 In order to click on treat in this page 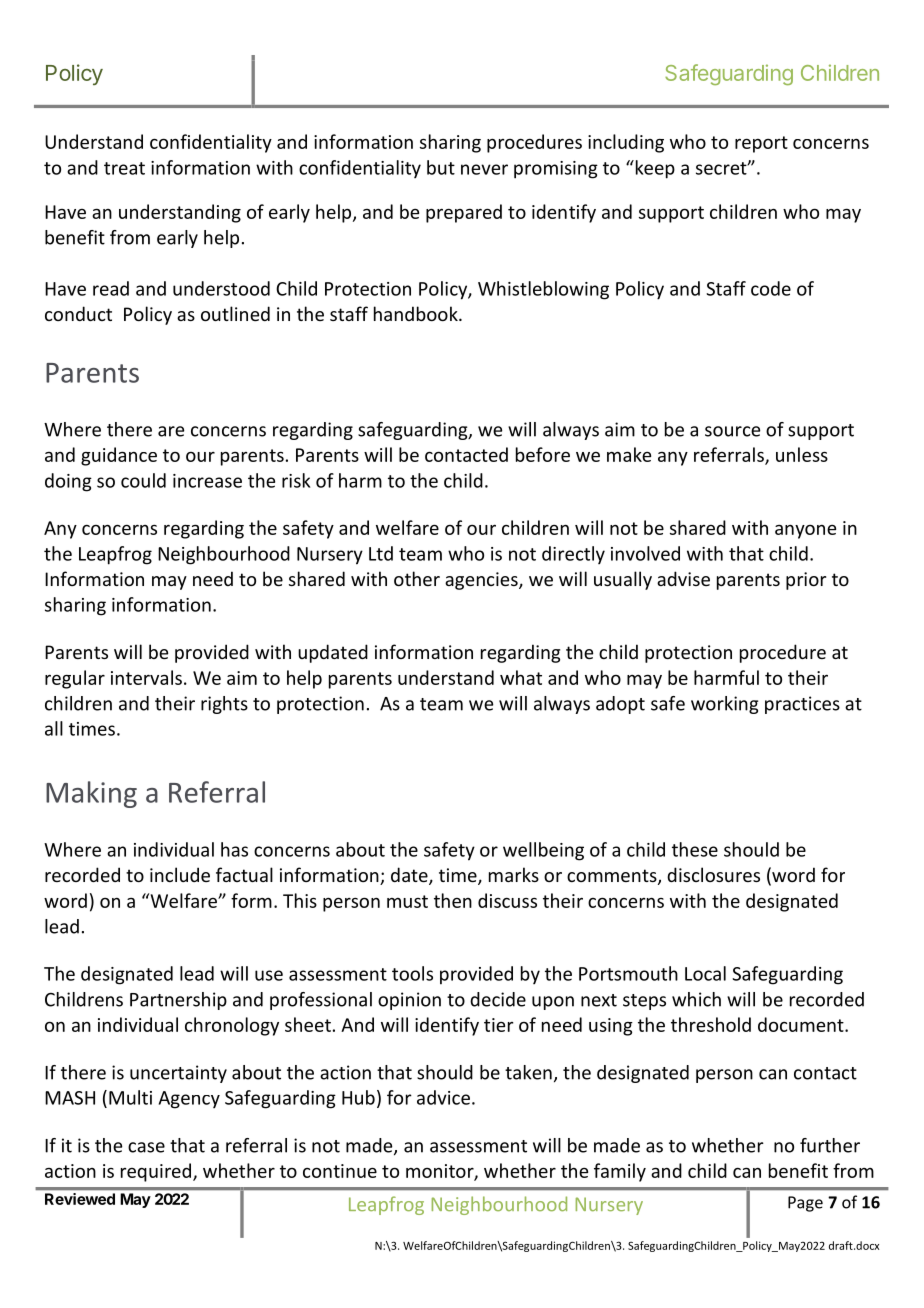, I will do `click(124, 168)`.
